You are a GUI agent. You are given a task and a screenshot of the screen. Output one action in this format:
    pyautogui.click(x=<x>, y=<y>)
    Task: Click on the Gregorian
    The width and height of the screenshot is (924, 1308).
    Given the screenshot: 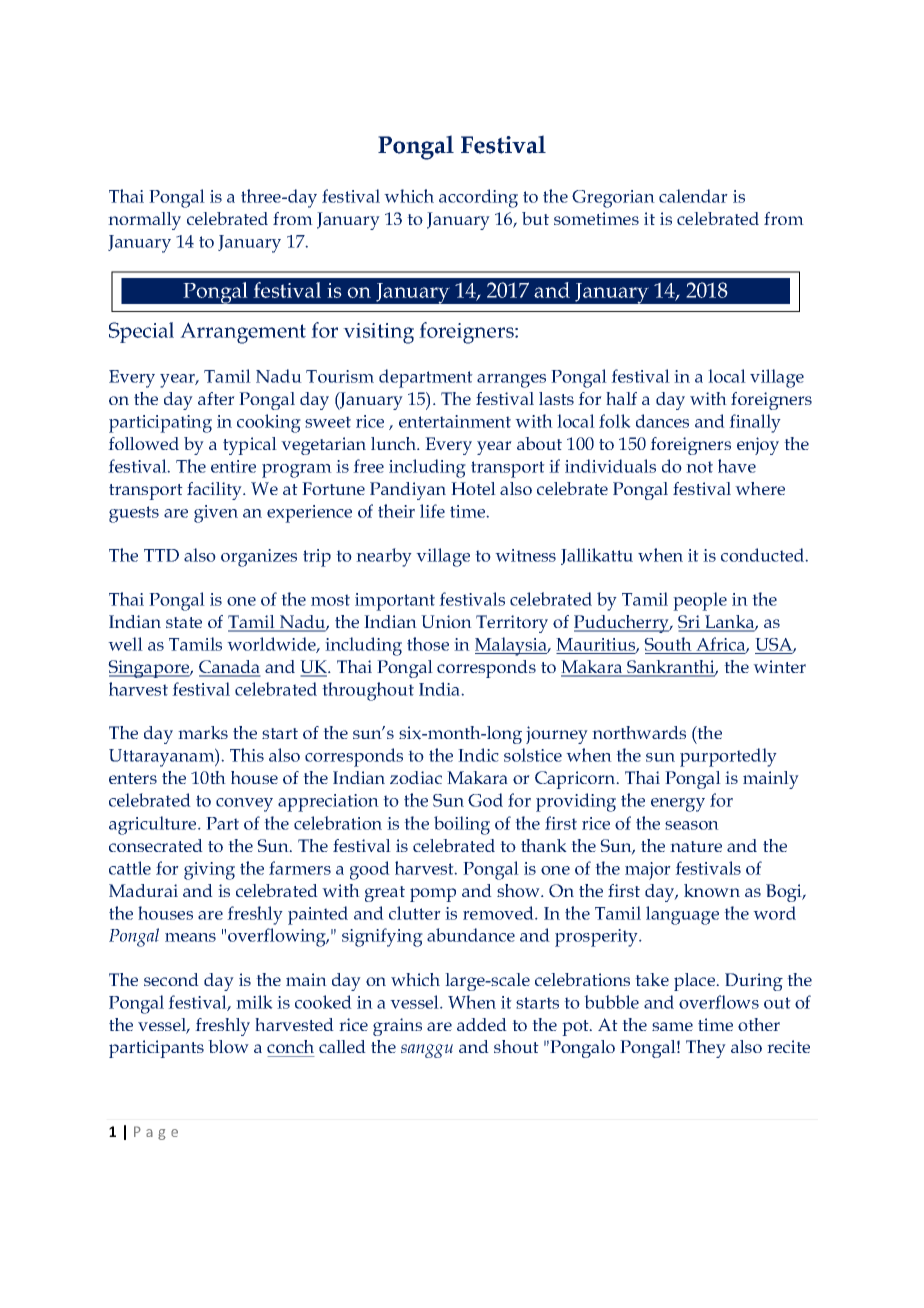 What is the action you would take?
    pyautogui.click(x=613, y=199)
